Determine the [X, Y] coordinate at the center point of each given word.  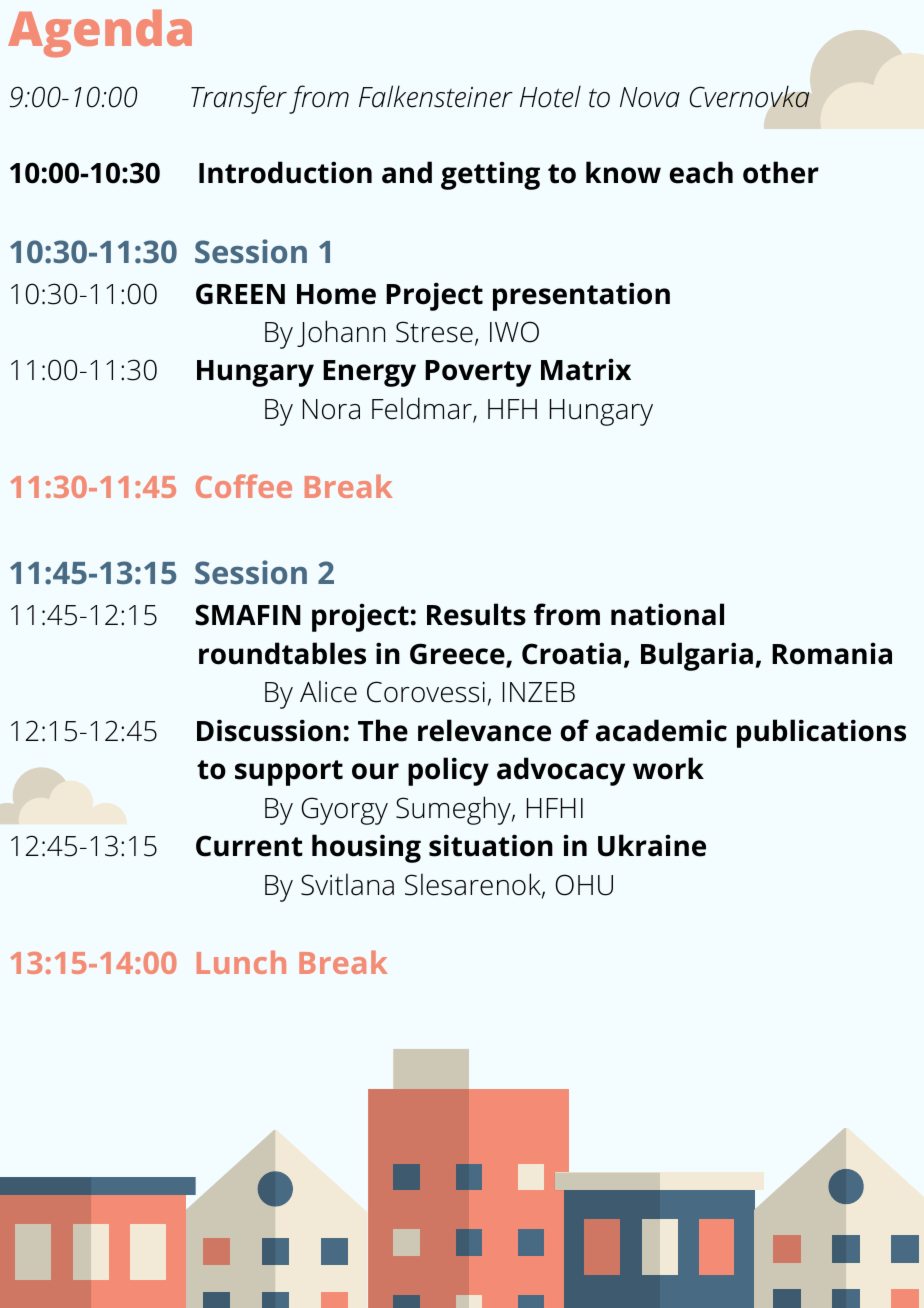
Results [476, 614]
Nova [650, 97]
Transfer [239, 99]
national [667, 614]
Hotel [550, 97]
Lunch [241, 962]
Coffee [244, 486]
